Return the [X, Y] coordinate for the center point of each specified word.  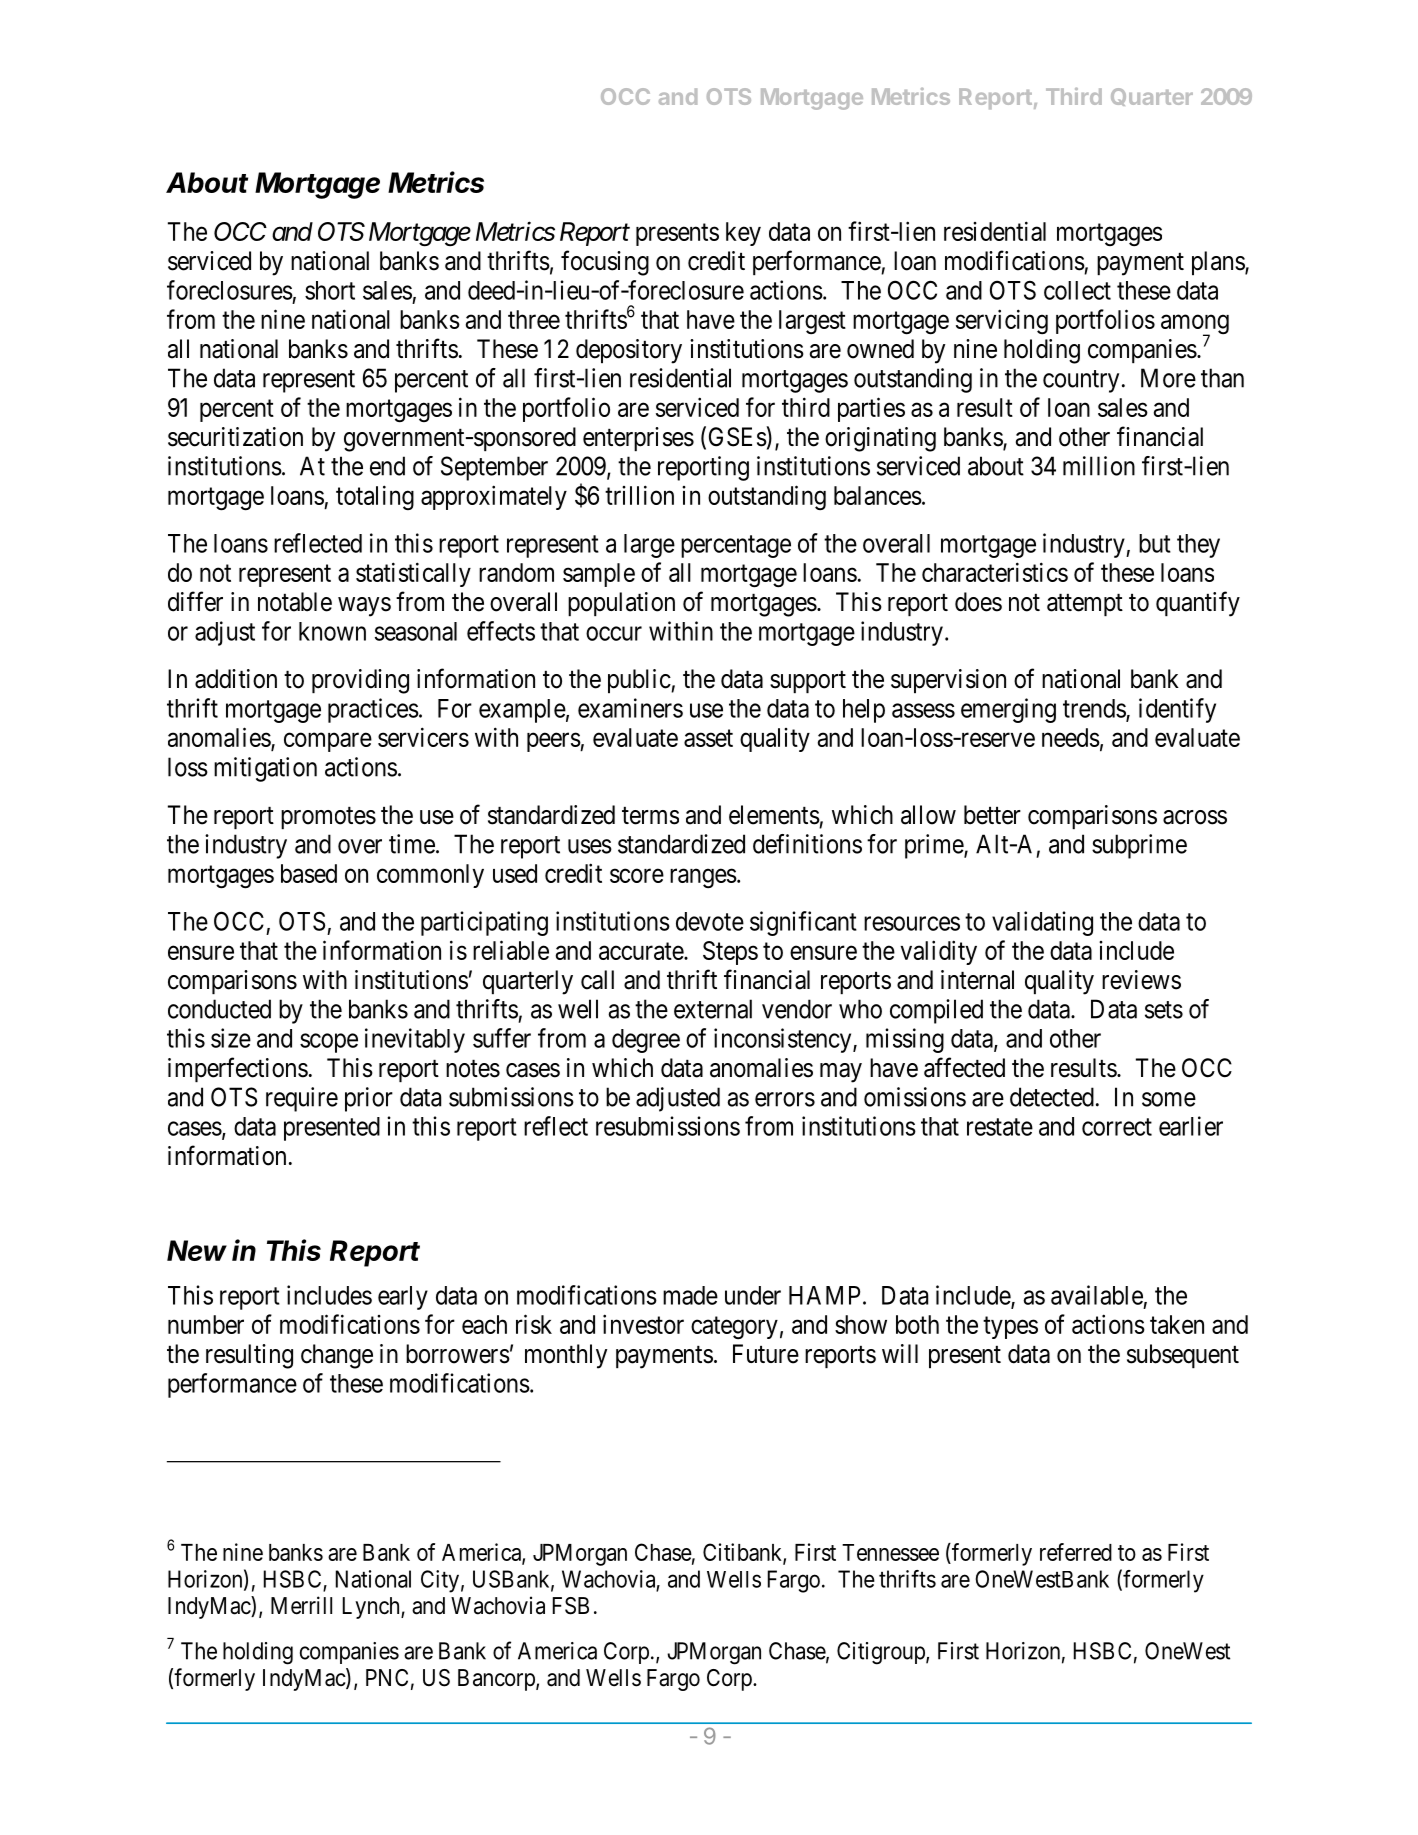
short [330, 290]
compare [328, 742]
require [302, 1099]
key [743, 234]
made [690, 1295]
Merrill [301, 1605]
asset [708, 738]
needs [1071, 737]
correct [1117, 1127]
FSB [571, 1606]
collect [1077, 290]
